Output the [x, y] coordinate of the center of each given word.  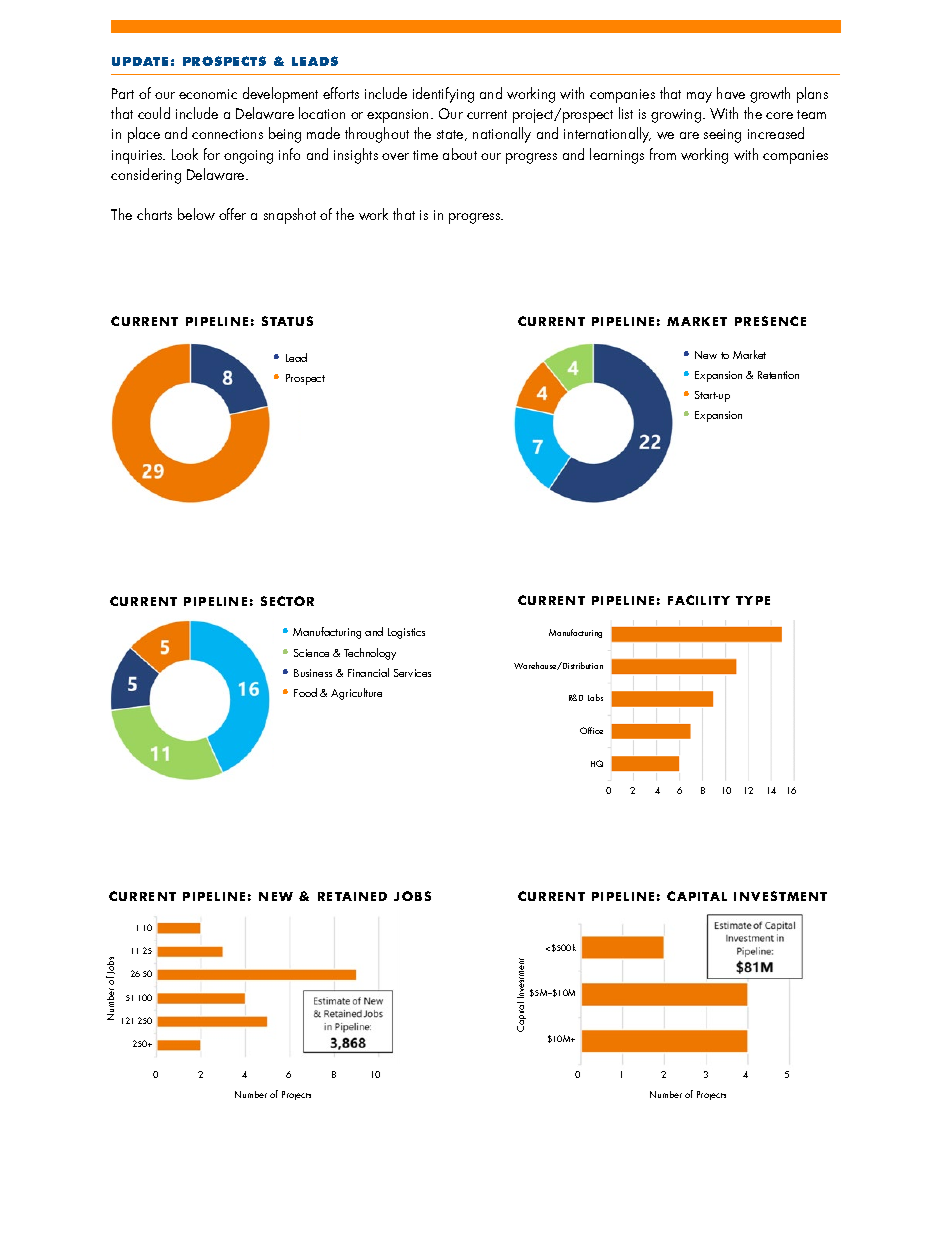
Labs [595, 697]
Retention [778, 375]
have [731, 93]
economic [208, 94]
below [196, 214]
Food [305, 692]
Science [311, 653]
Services [412, 673]
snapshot [290, 216]
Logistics [406, 633]
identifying [443, 95]
